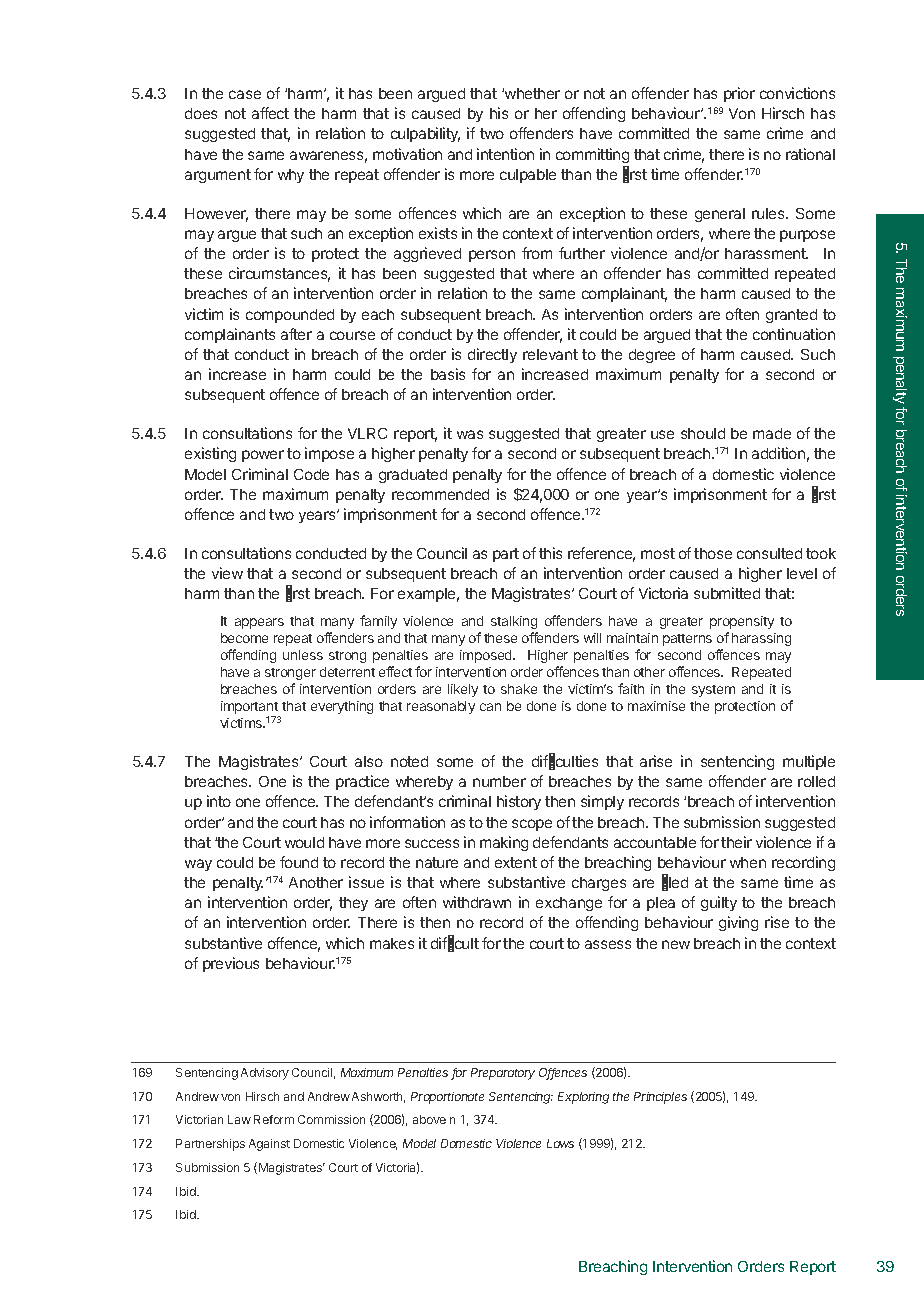  Describe the element at coordinates (505, 154) in the page. I see `intention` at that location.
